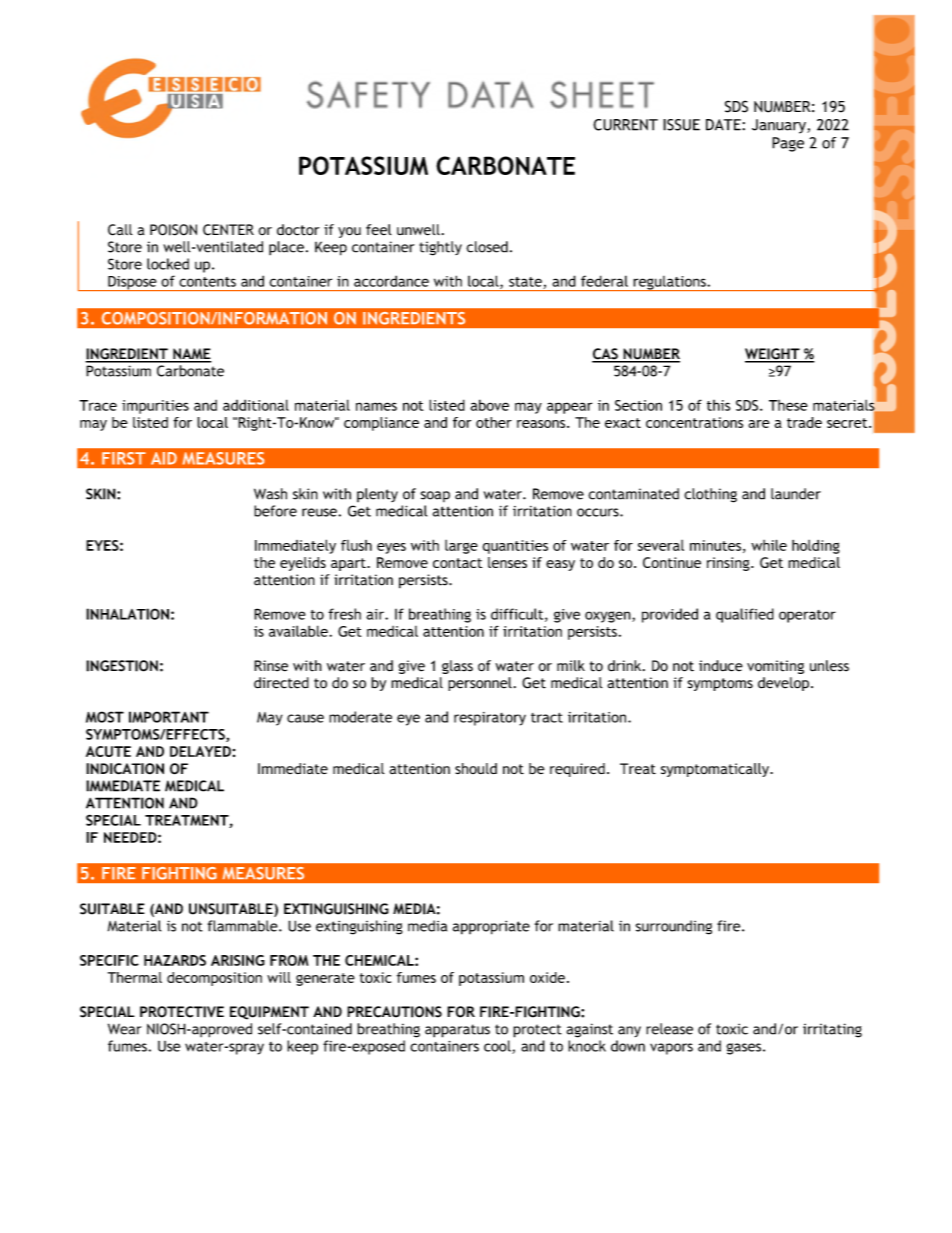  I want to click on respiratory, so click(490, 719).
